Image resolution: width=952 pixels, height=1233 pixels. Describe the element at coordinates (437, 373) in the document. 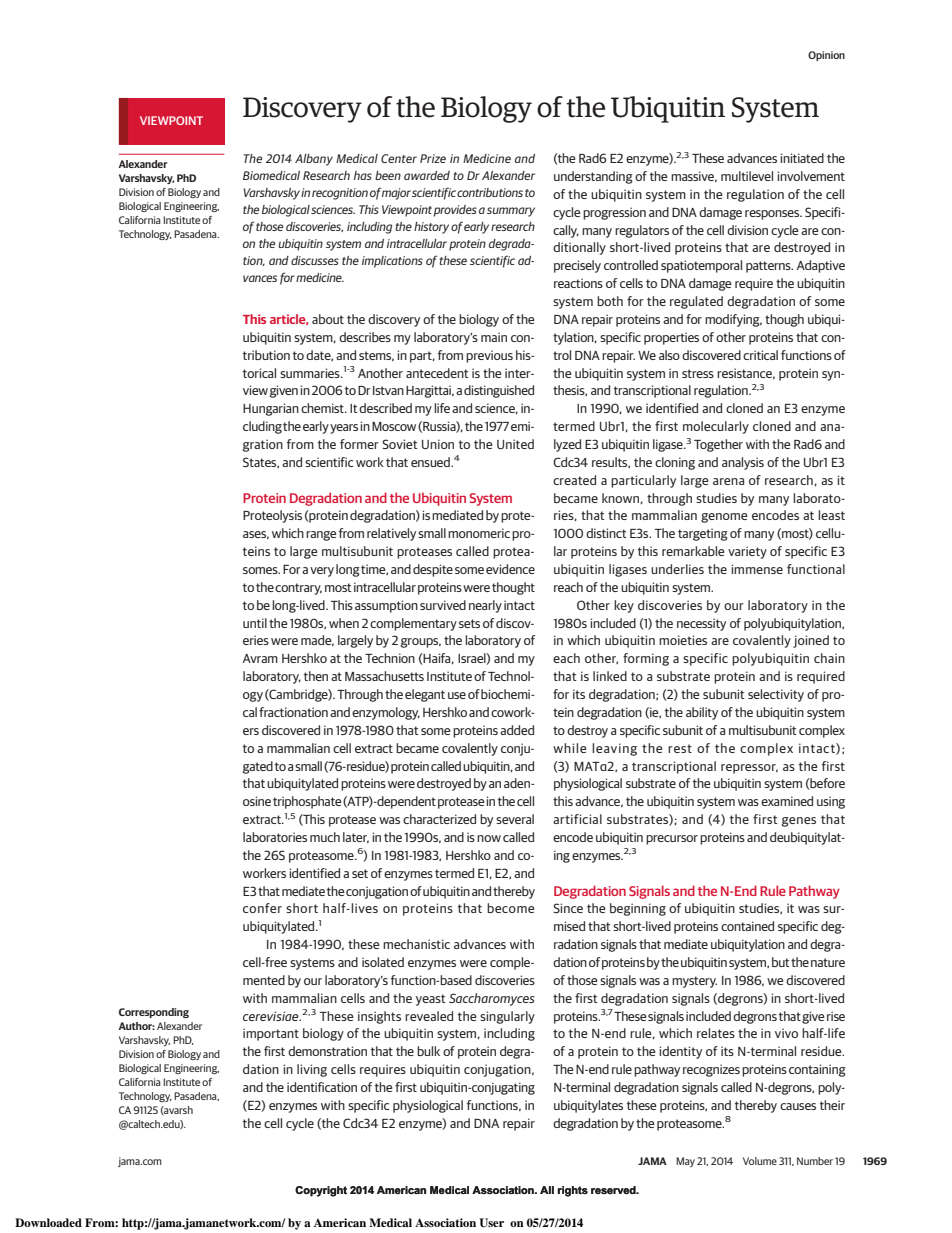

I see `antecedent` at that location.
